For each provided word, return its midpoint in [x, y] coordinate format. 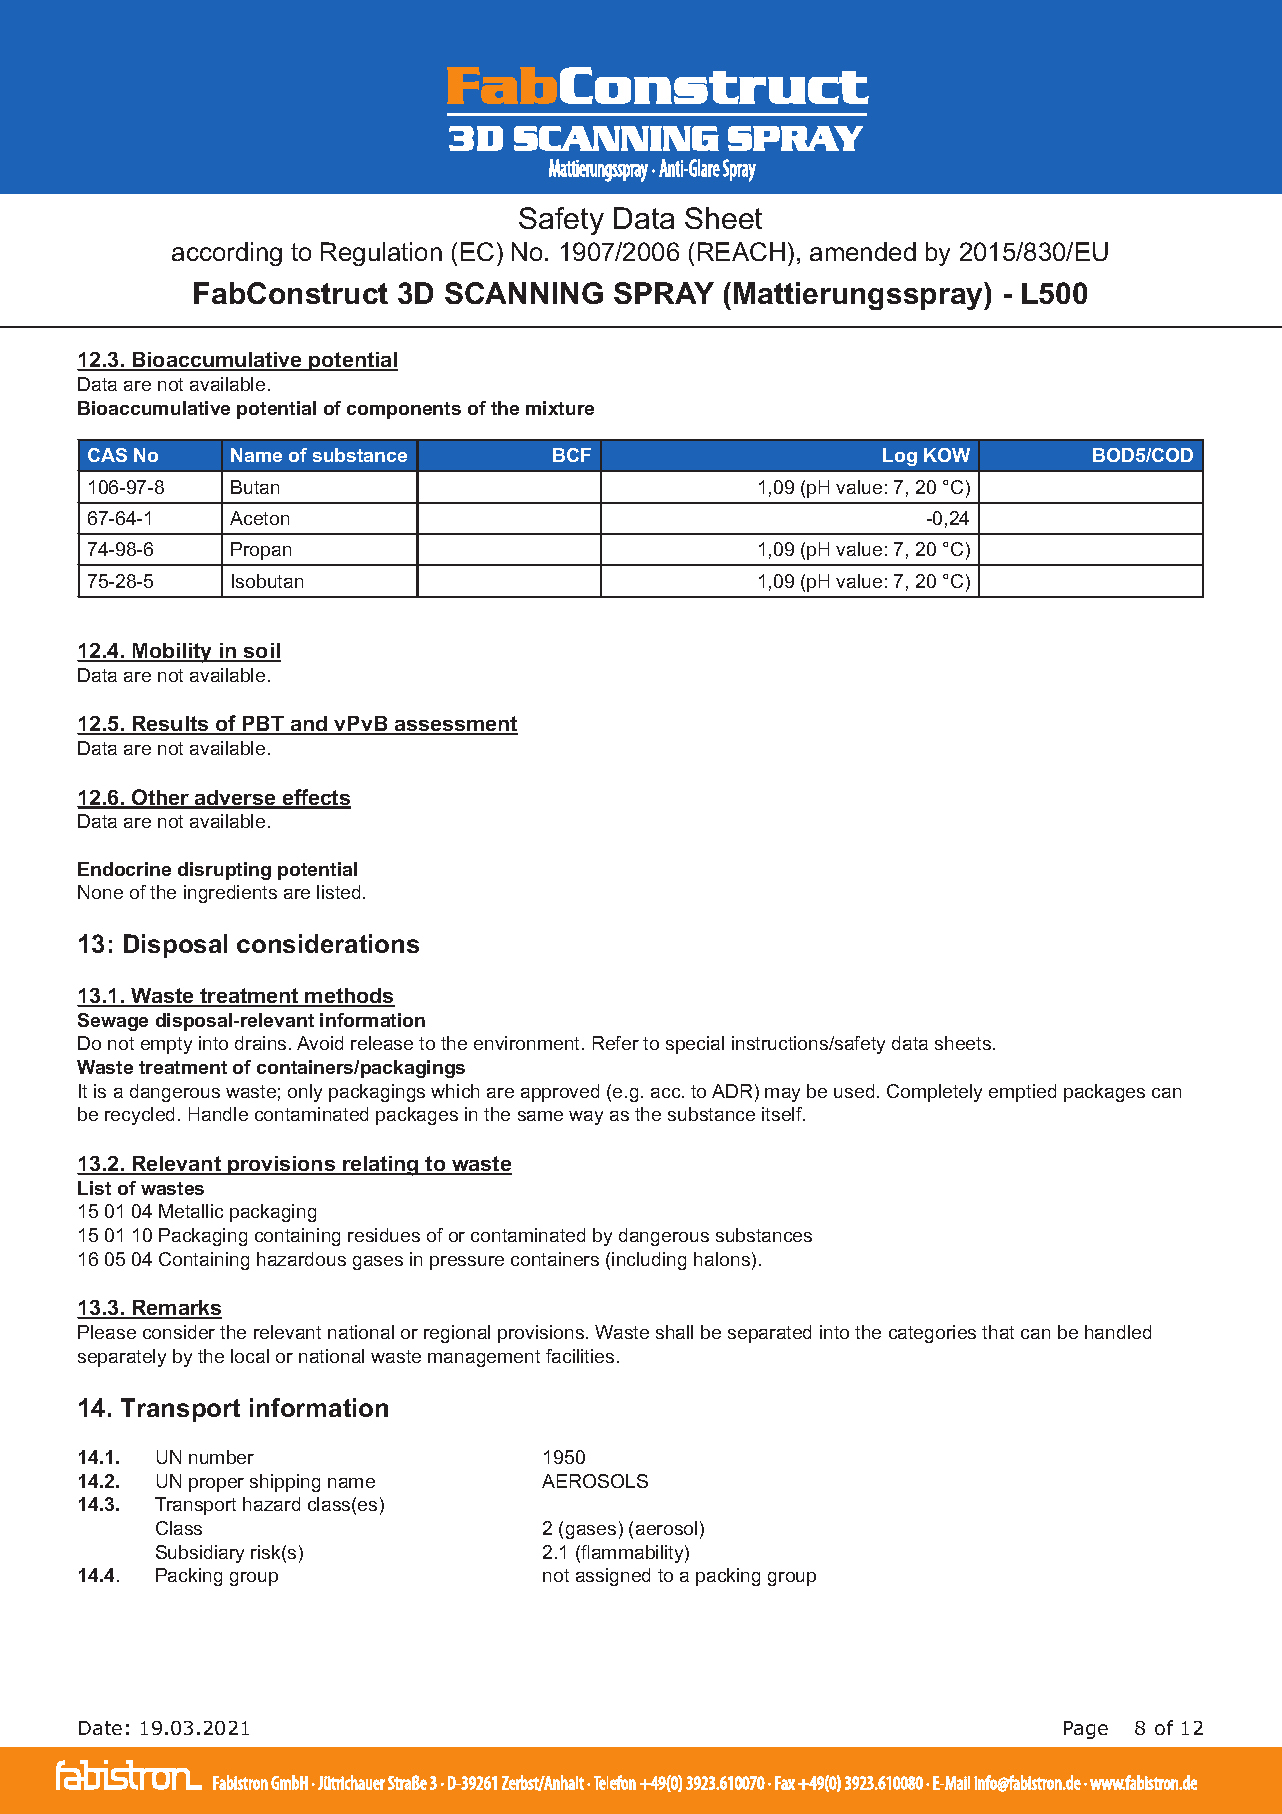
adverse [235, 799]
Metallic [191, 1211]
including [649, 1261]
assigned [613, 1577]
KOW [947, 455]
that [998, 1332]
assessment [455, 725]
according [227, 254]
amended [863, 251]
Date [100, 1728]
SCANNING [524, 293]
